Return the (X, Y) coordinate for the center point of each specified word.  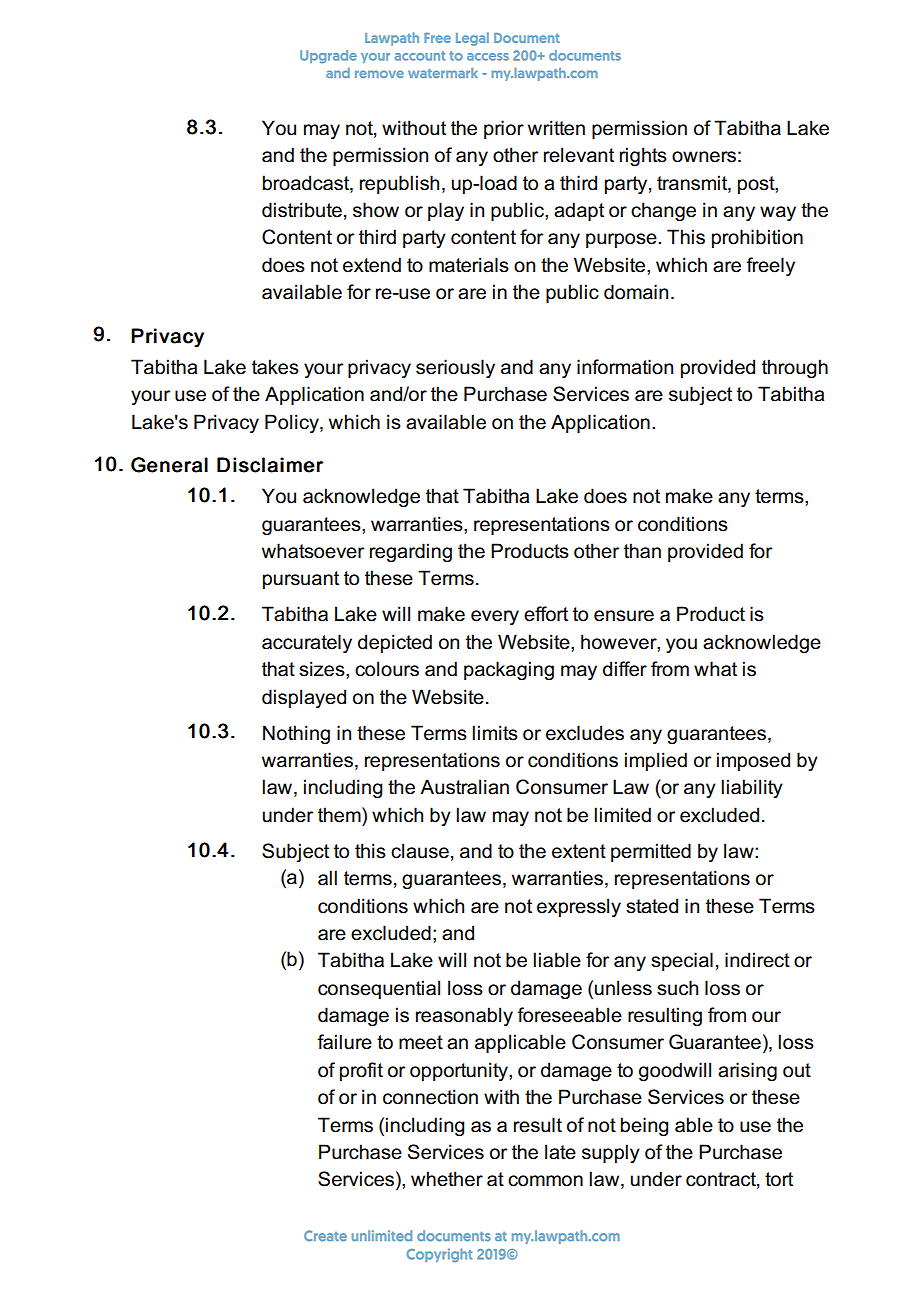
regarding (411, 552)
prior (504, 129)
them (340, 815)
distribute (302, 210)
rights (643, 157)
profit (361, 1071)
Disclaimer (270, 465)
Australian (464, 787)
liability (752, 788)
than (642, 551)
